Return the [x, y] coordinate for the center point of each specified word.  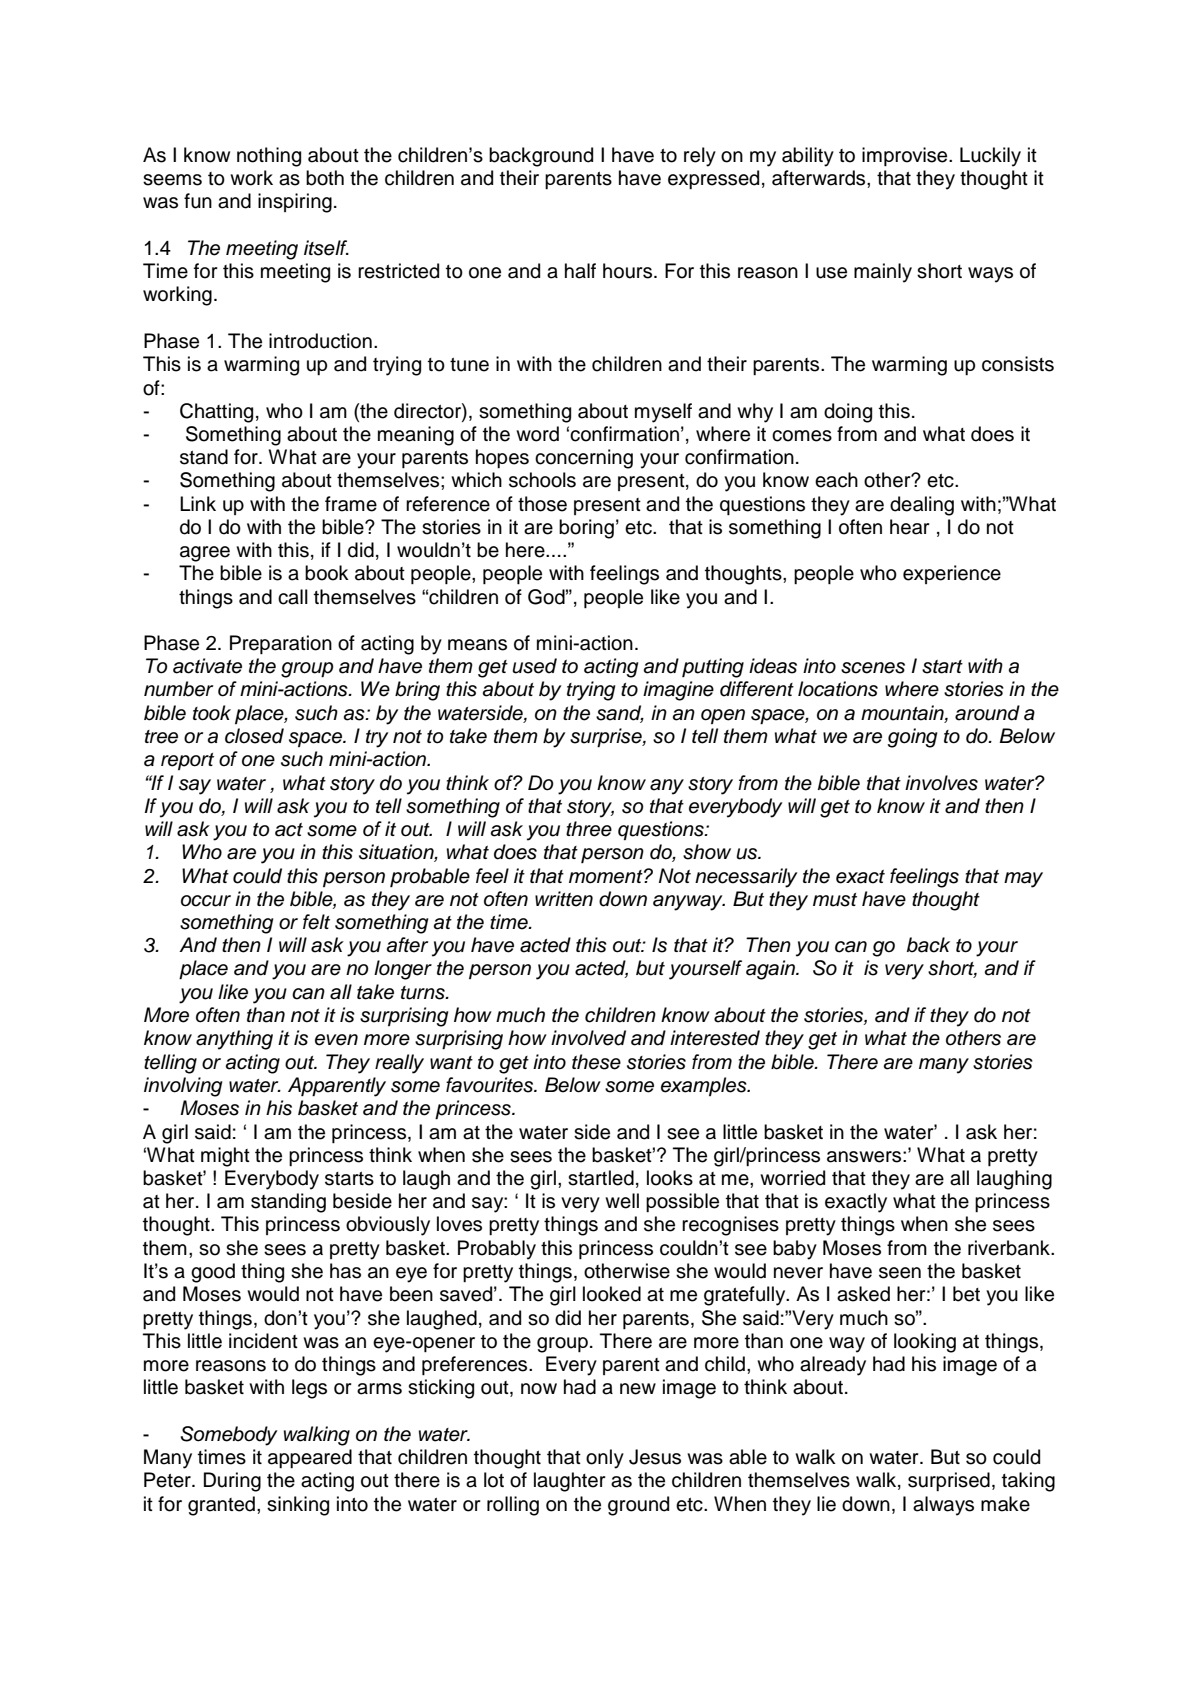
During [232, 1482]
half [580, 271]
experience [952, 574]
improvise [906, 156]
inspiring [295, 203]
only [605, 1459]
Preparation [281, 644]
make [1005, 1504]
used [534, 666]
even [336, 1040]
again [771, 970]
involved [588, 1038]
